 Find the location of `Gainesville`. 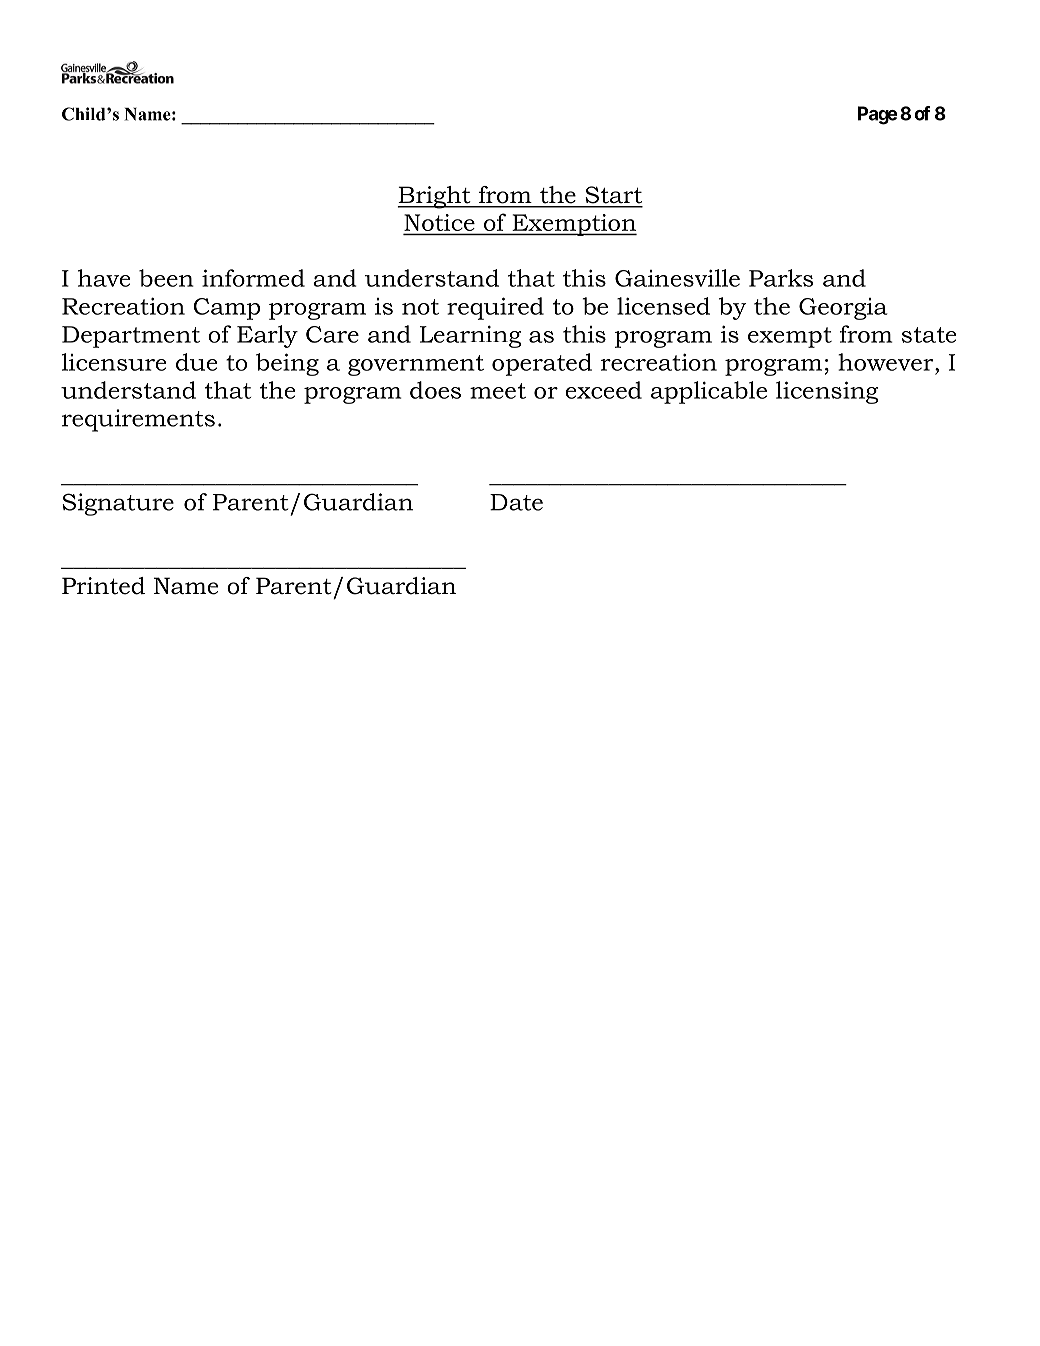

Gainesville is located at coordinates (677, 278).
